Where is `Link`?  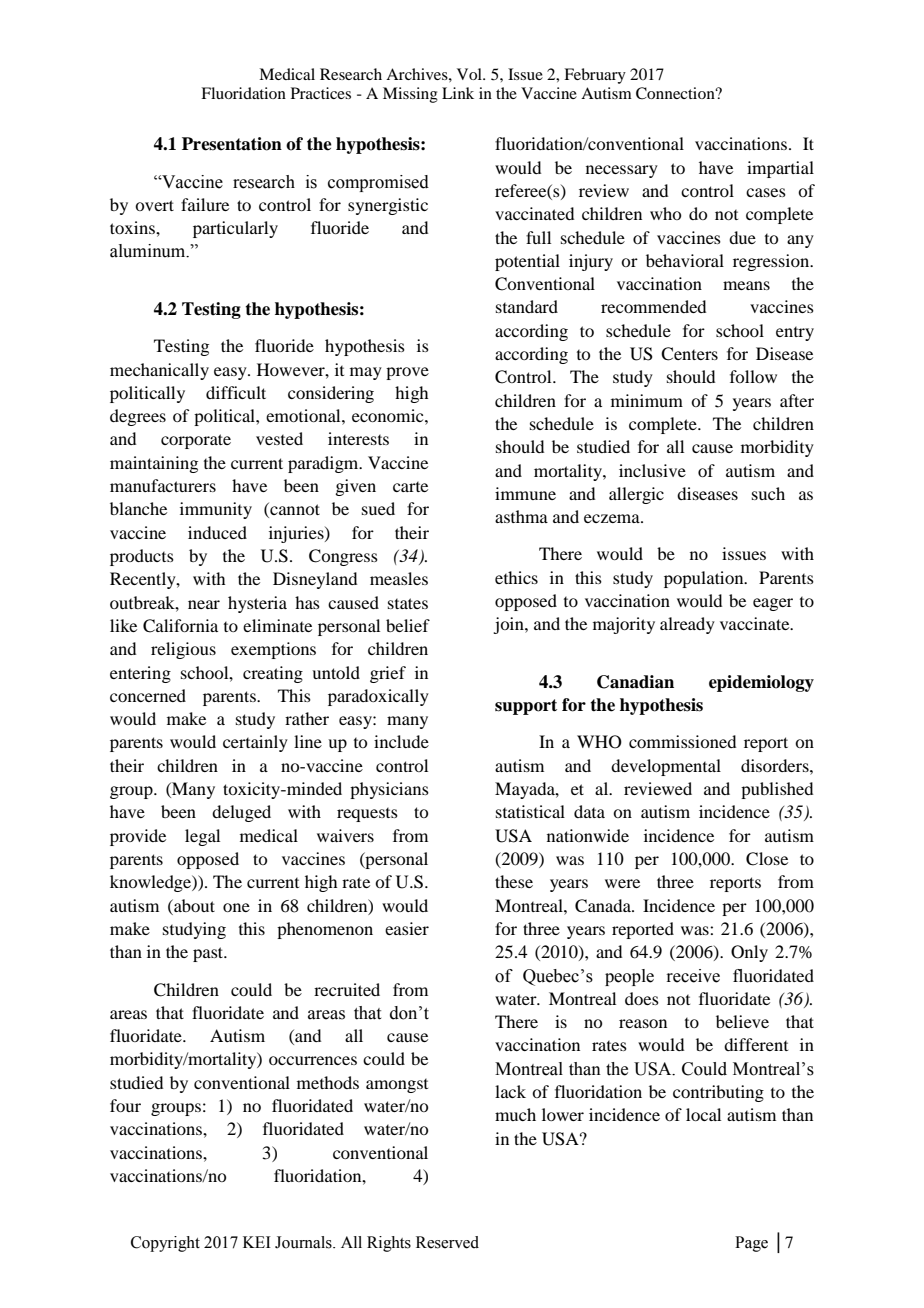 Link is located at coordinates (458, 93).
